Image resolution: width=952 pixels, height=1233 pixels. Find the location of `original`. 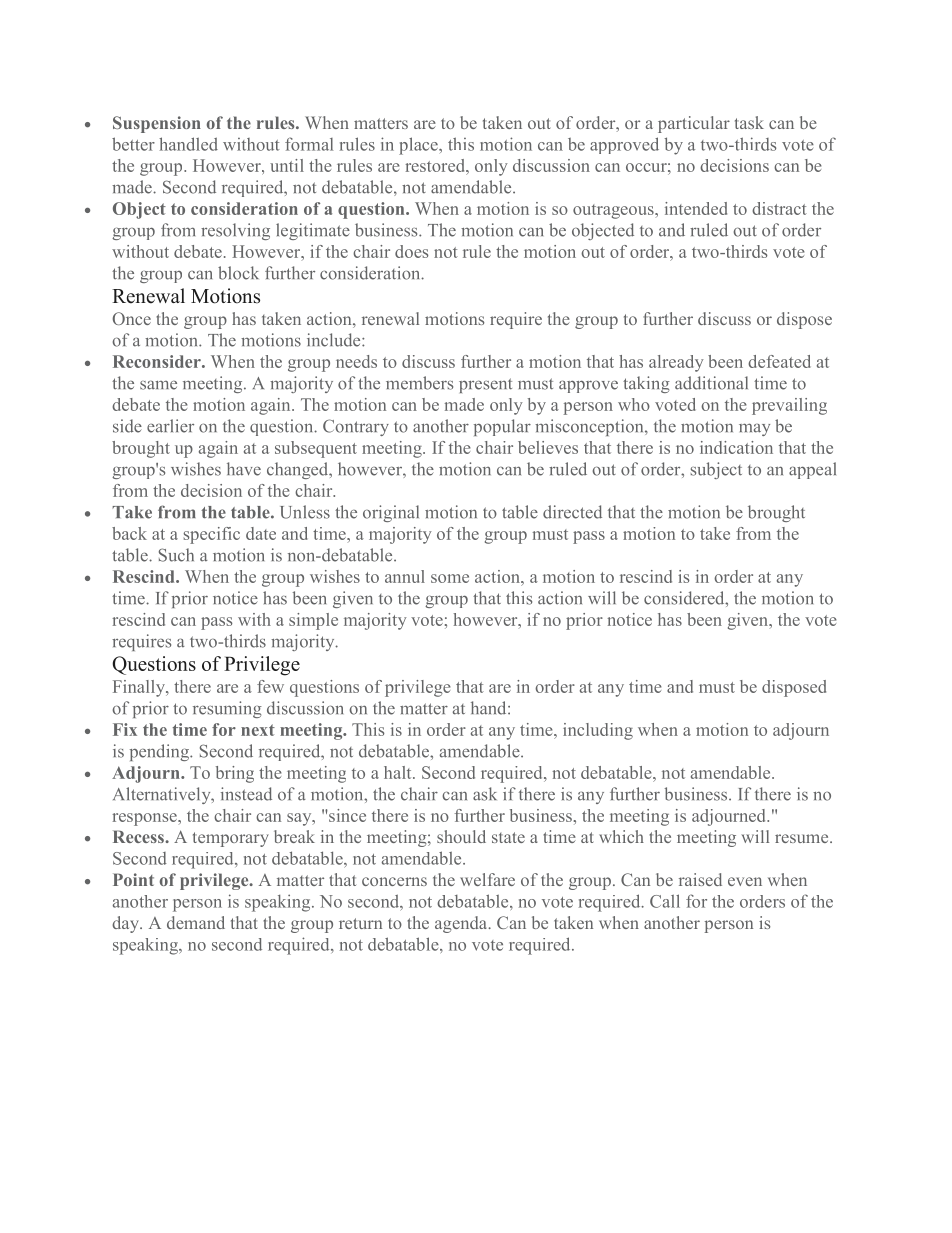

original is located at coordinates (391, 513).
